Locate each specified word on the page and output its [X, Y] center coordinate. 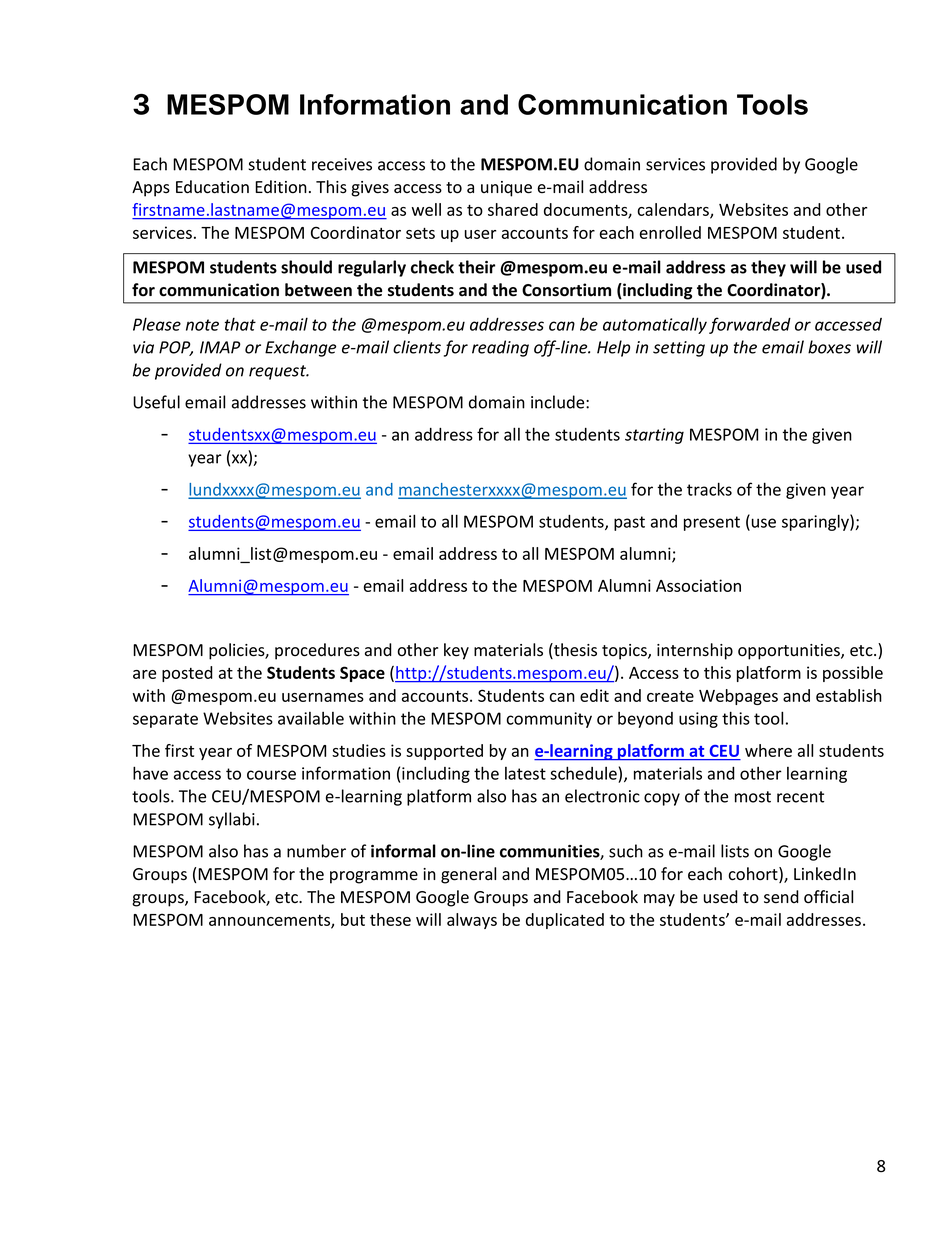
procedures [317, 651]
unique [506, 189]
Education [212, 187]
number [316, 851]
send [781, 897]
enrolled [670, 232]
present [712, 523]
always [472, 921]
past [629, 523]
